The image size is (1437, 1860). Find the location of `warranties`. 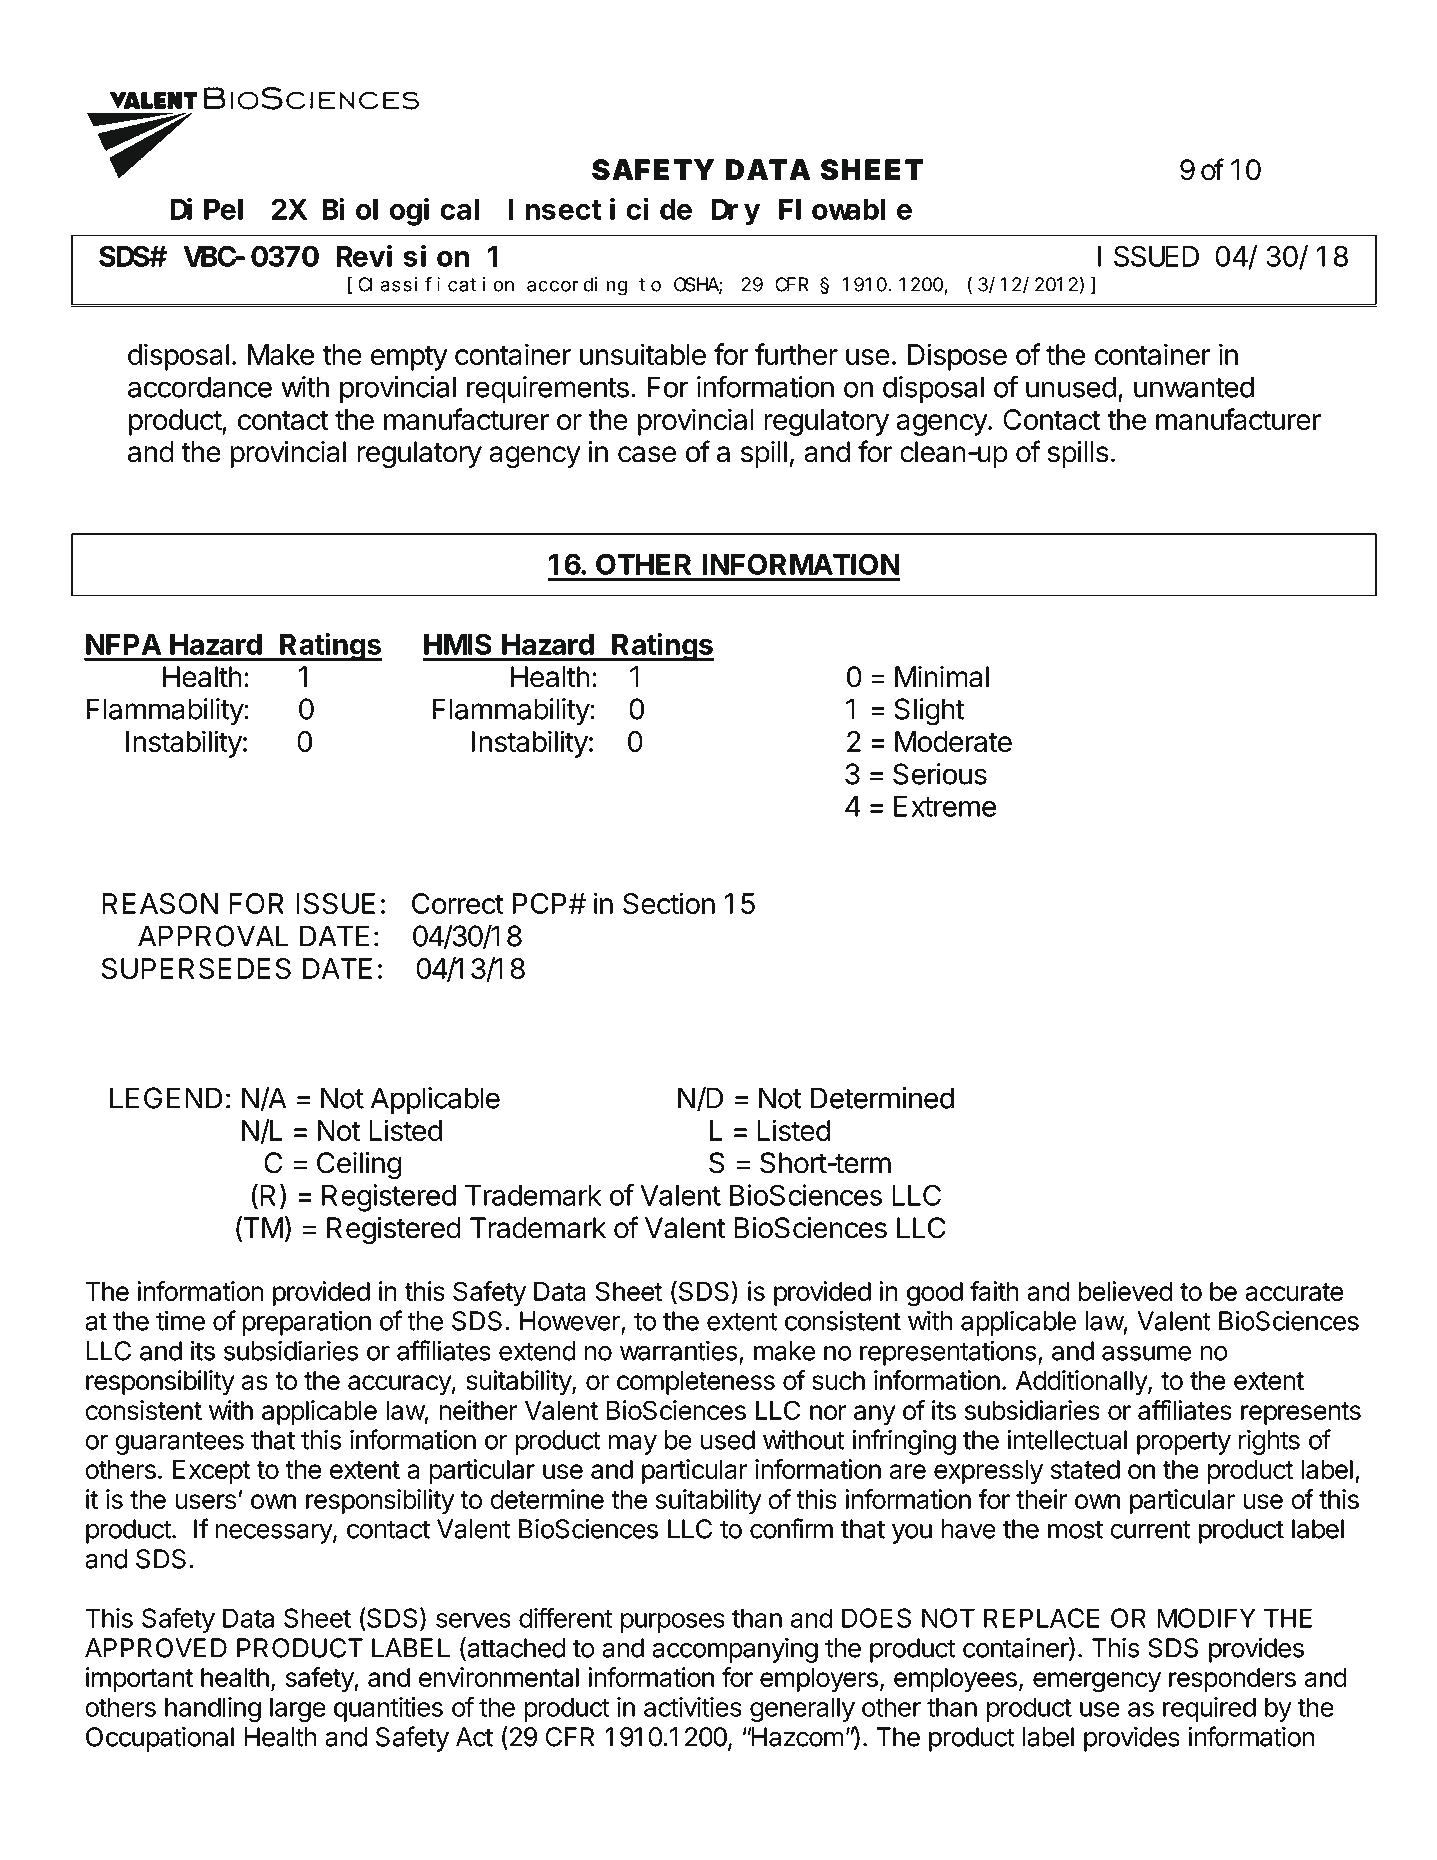

warranties is located at coordinates (678, 1350).
